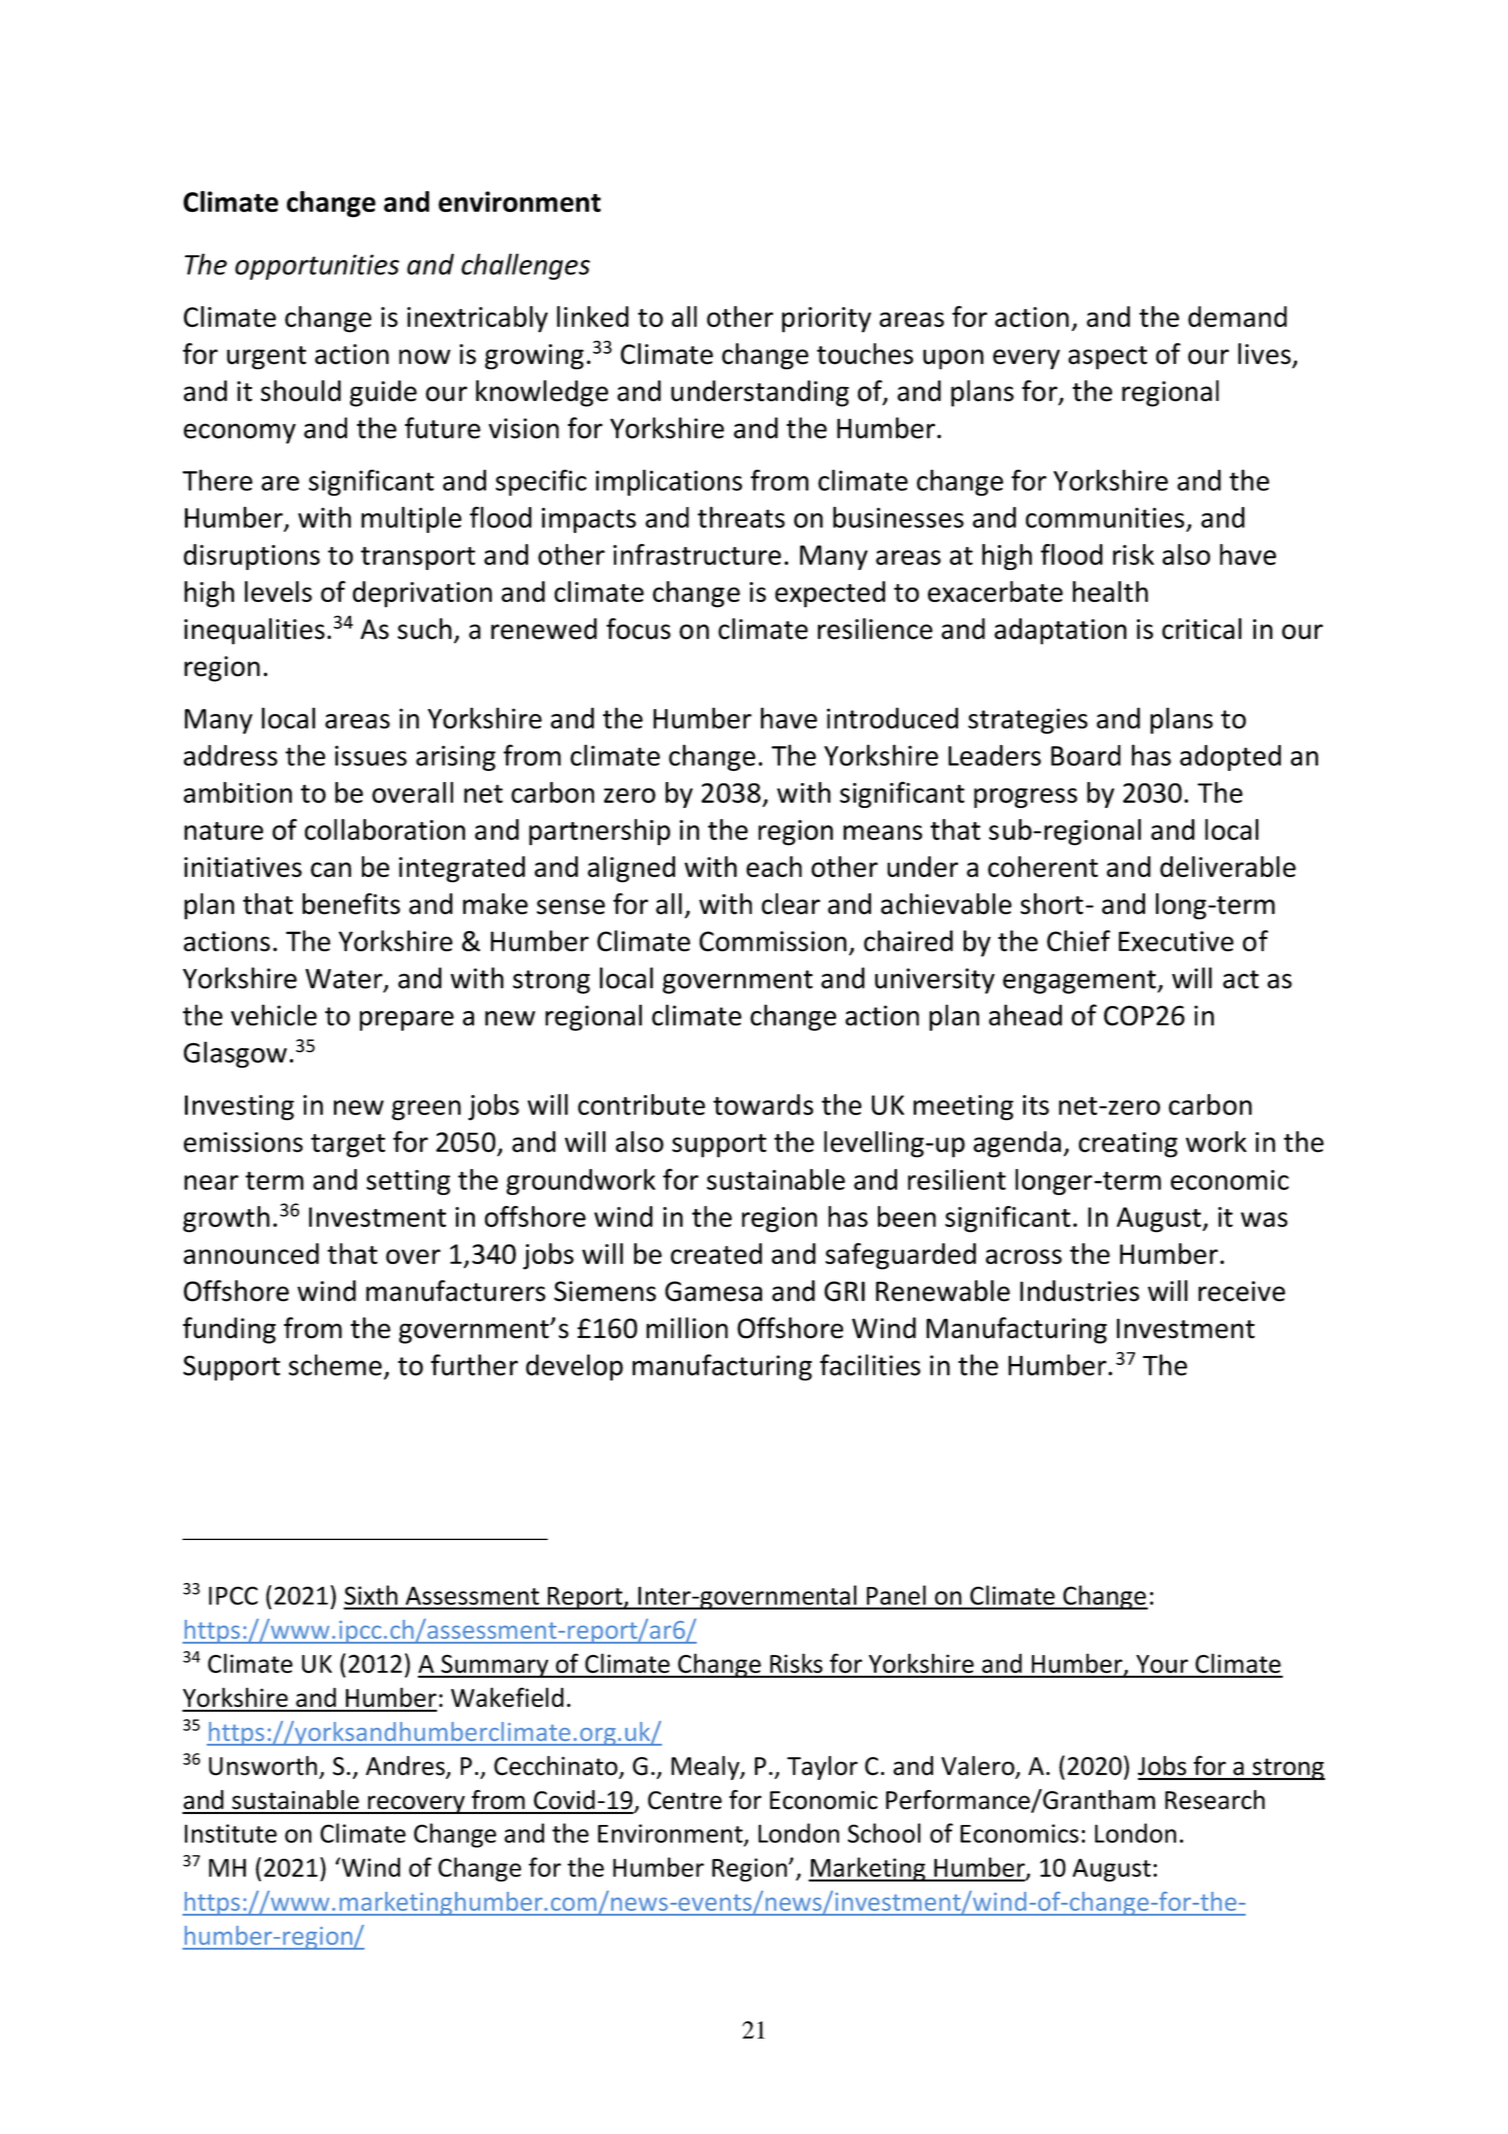 This document has width=1508, height=2134. Describe the element at coordinates (1176, 941) in the document. I see `Executive` at that location.
